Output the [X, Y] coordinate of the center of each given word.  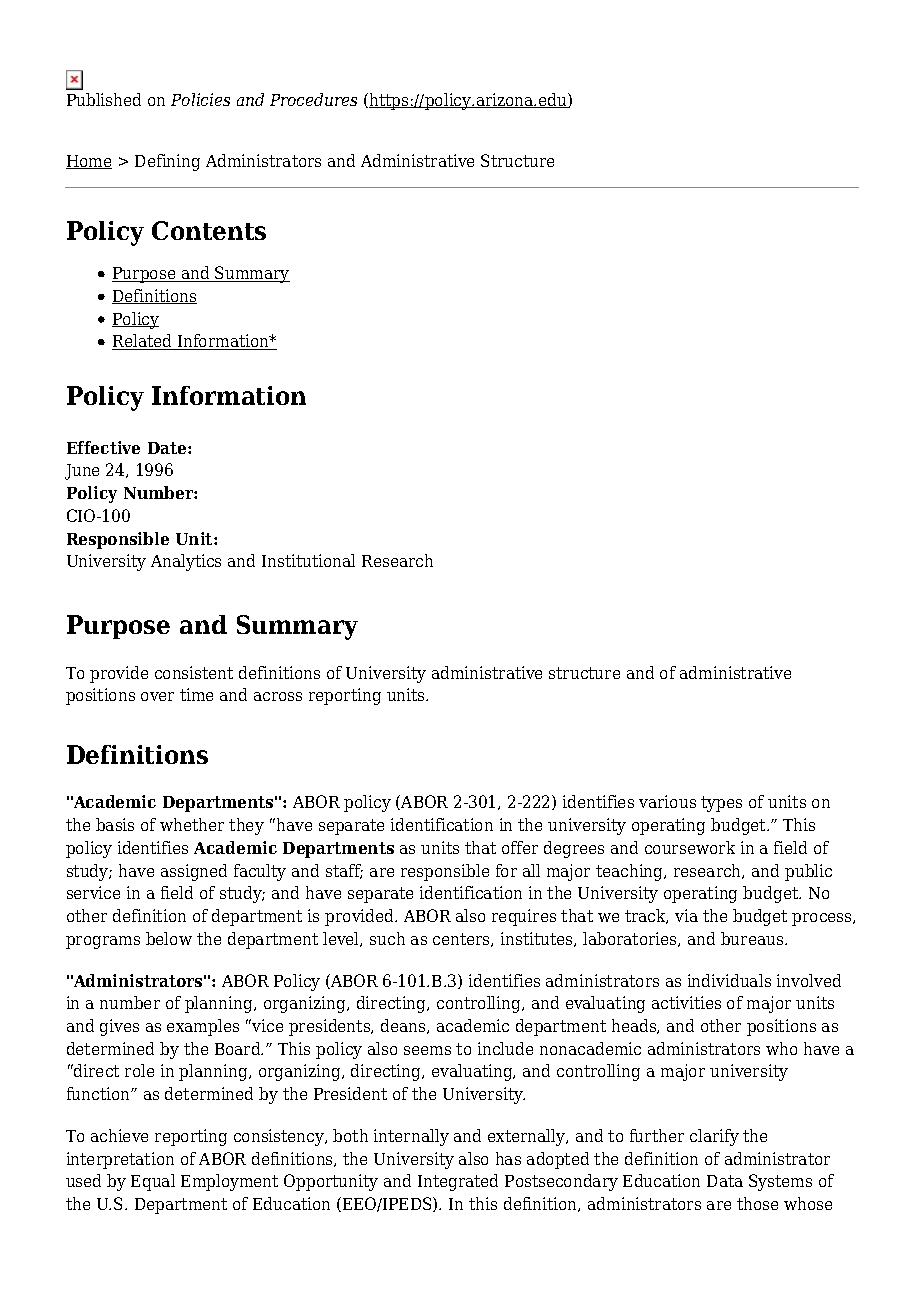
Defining [167, 162]
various [667, 801]
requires [524, 917]
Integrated [458, 1182]
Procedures [313, 99]
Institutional [308, 560]
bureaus [753, 938]
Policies [200, 99]
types [721, 804]
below [169, 938]
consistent [194, 672]
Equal [153, 1182]
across [278, 696]
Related [143, 342]
